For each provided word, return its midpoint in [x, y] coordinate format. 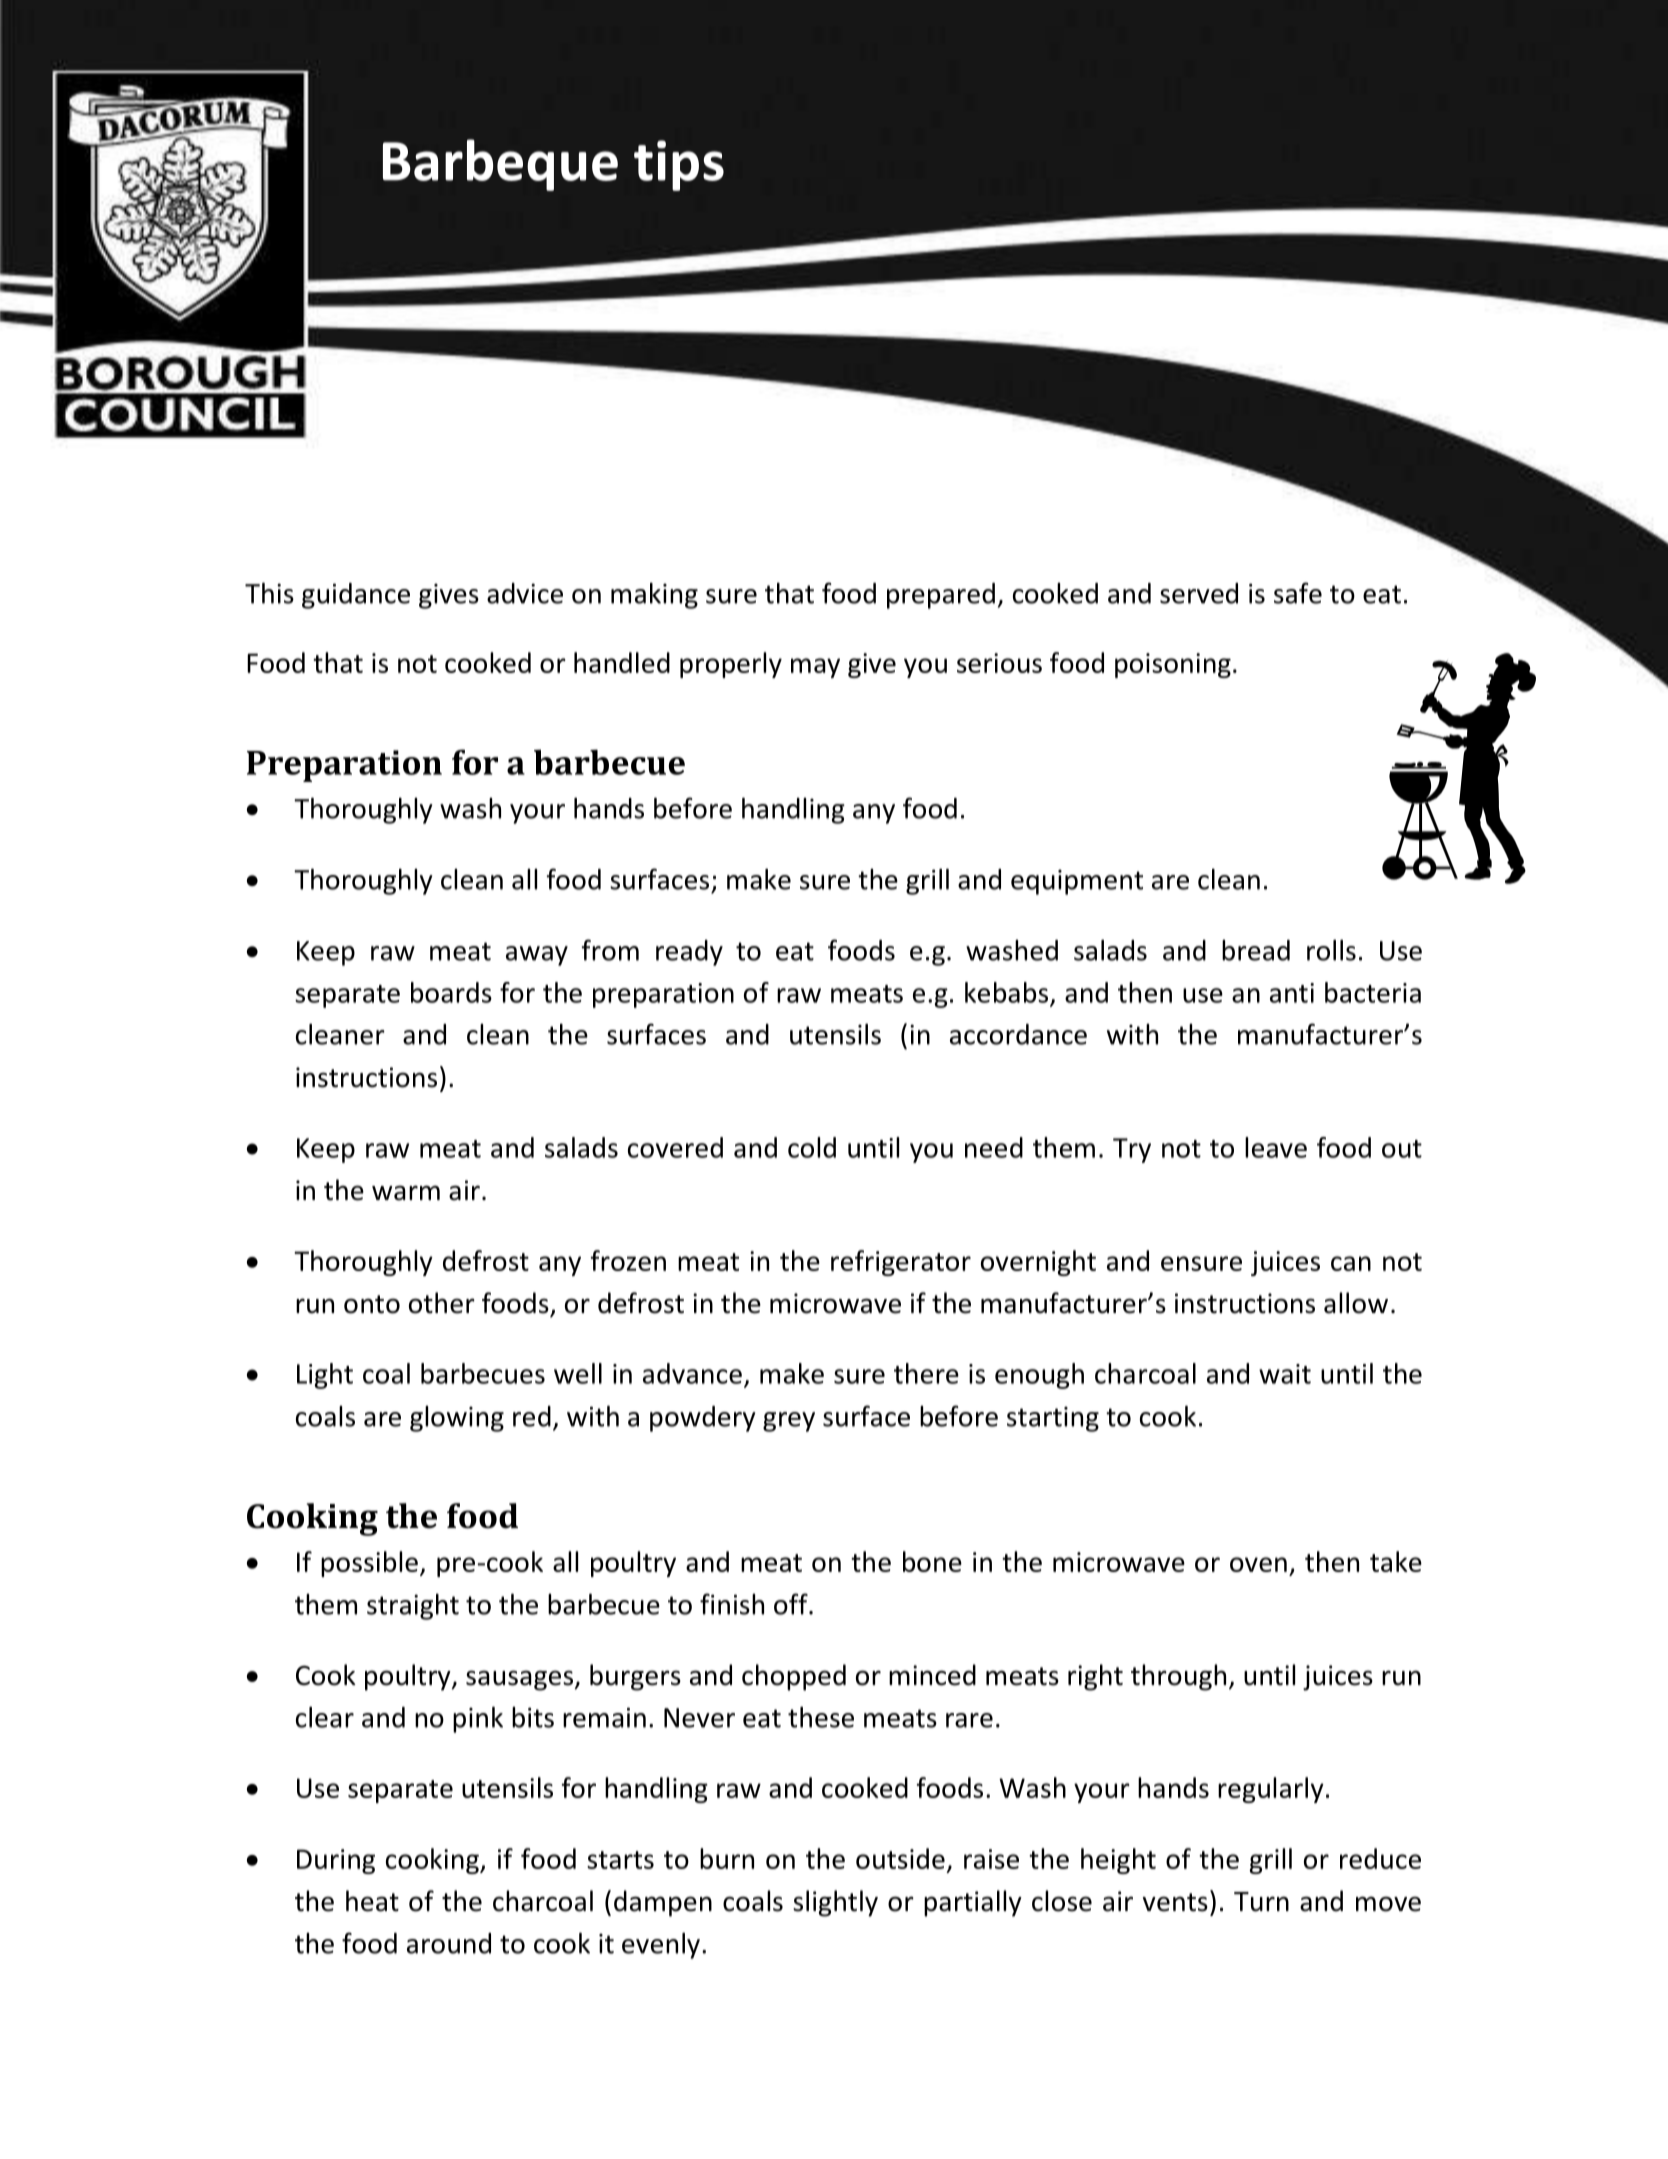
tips [679, 165]
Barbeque [500, 165]
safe [1298, 593]
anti [1292, 993]
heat [372, 1901]
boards [451, 992]
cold [812, 1147]
